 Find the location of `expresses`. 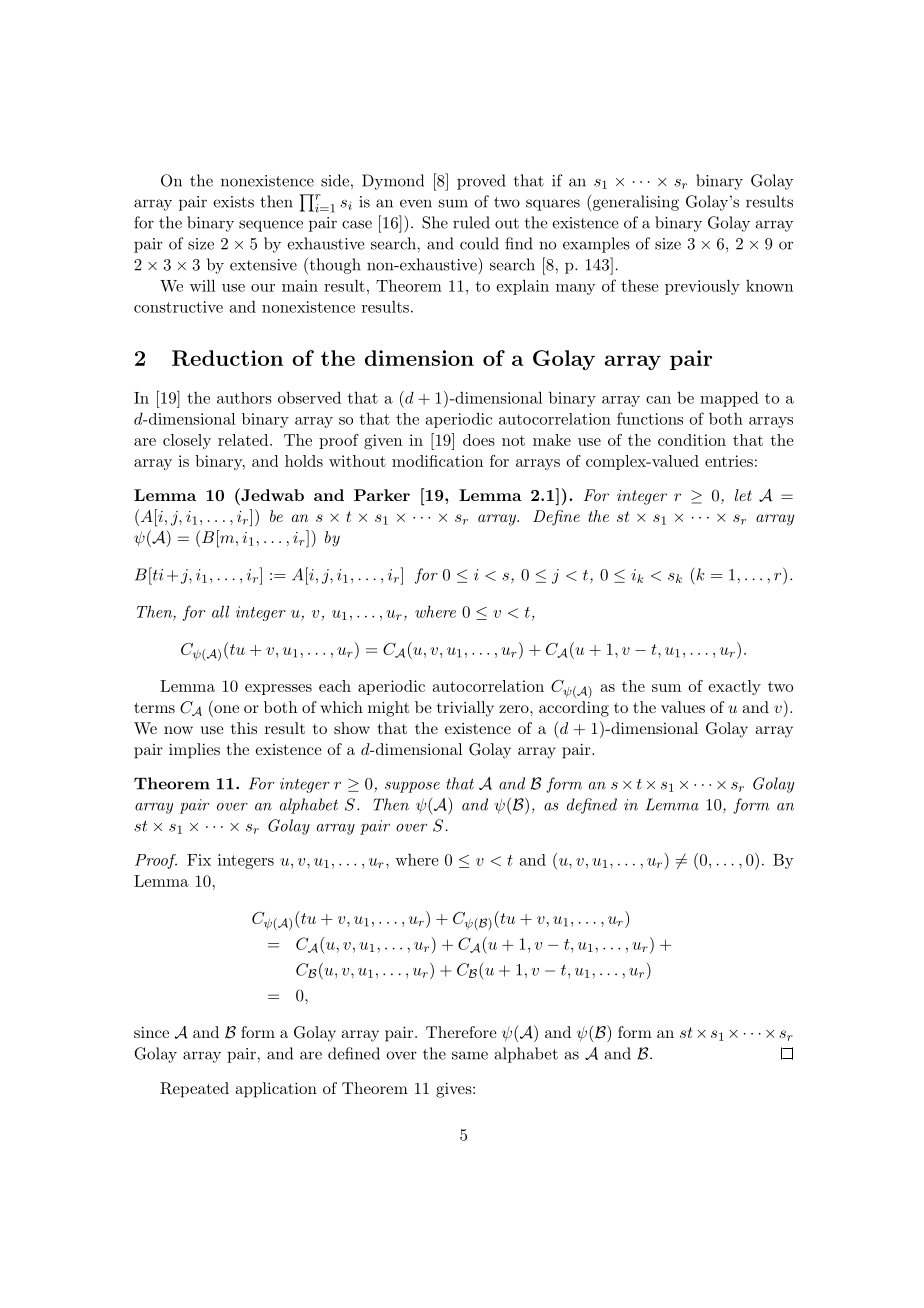

expresses is located at coordinates (278, 689).
